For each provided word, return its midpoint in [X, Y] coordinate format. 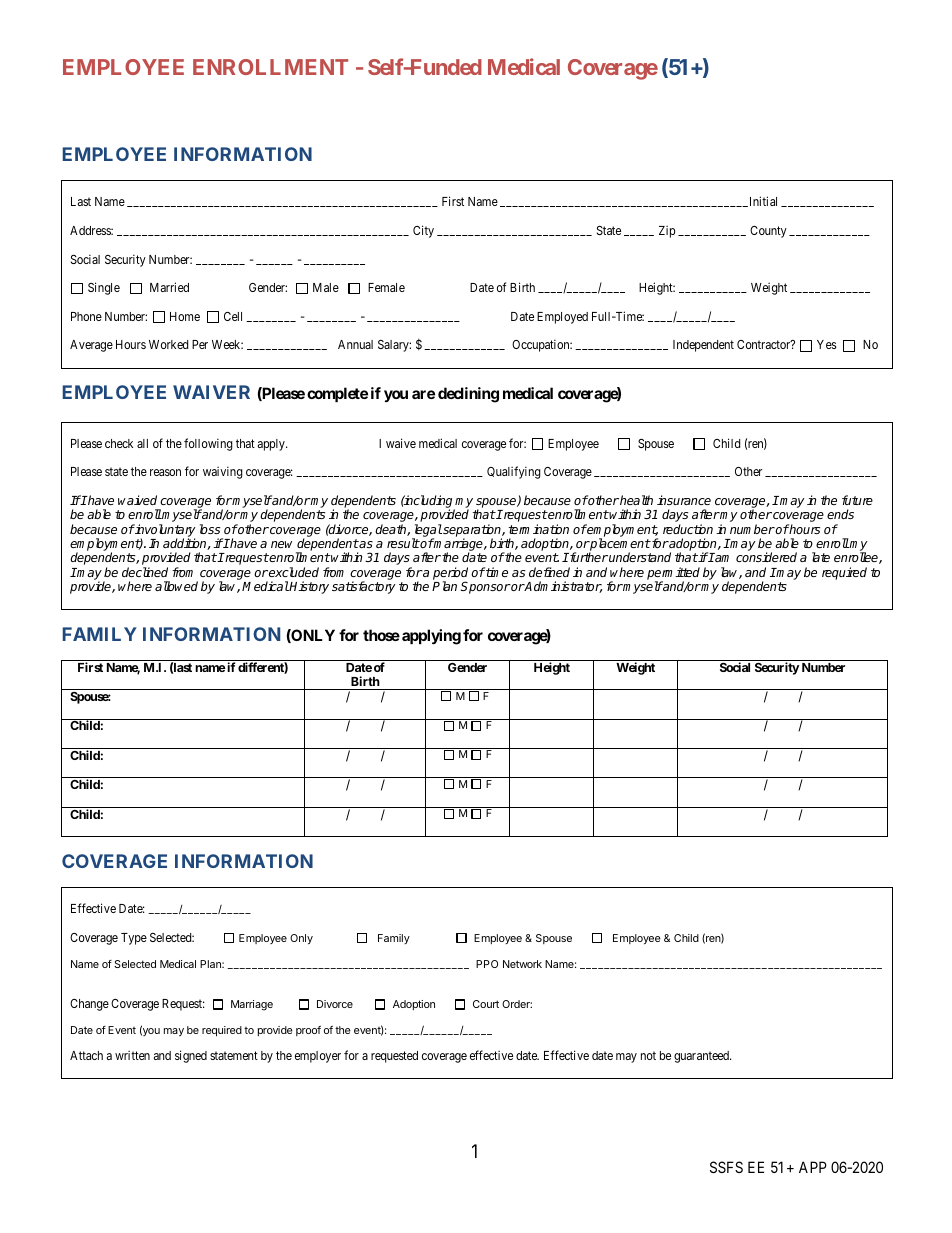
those [381, 635]
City [423, 231]
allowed [176, 586]
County [768, 232]
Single [104, 288]
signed [191, 1056]
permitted [673, 574]
